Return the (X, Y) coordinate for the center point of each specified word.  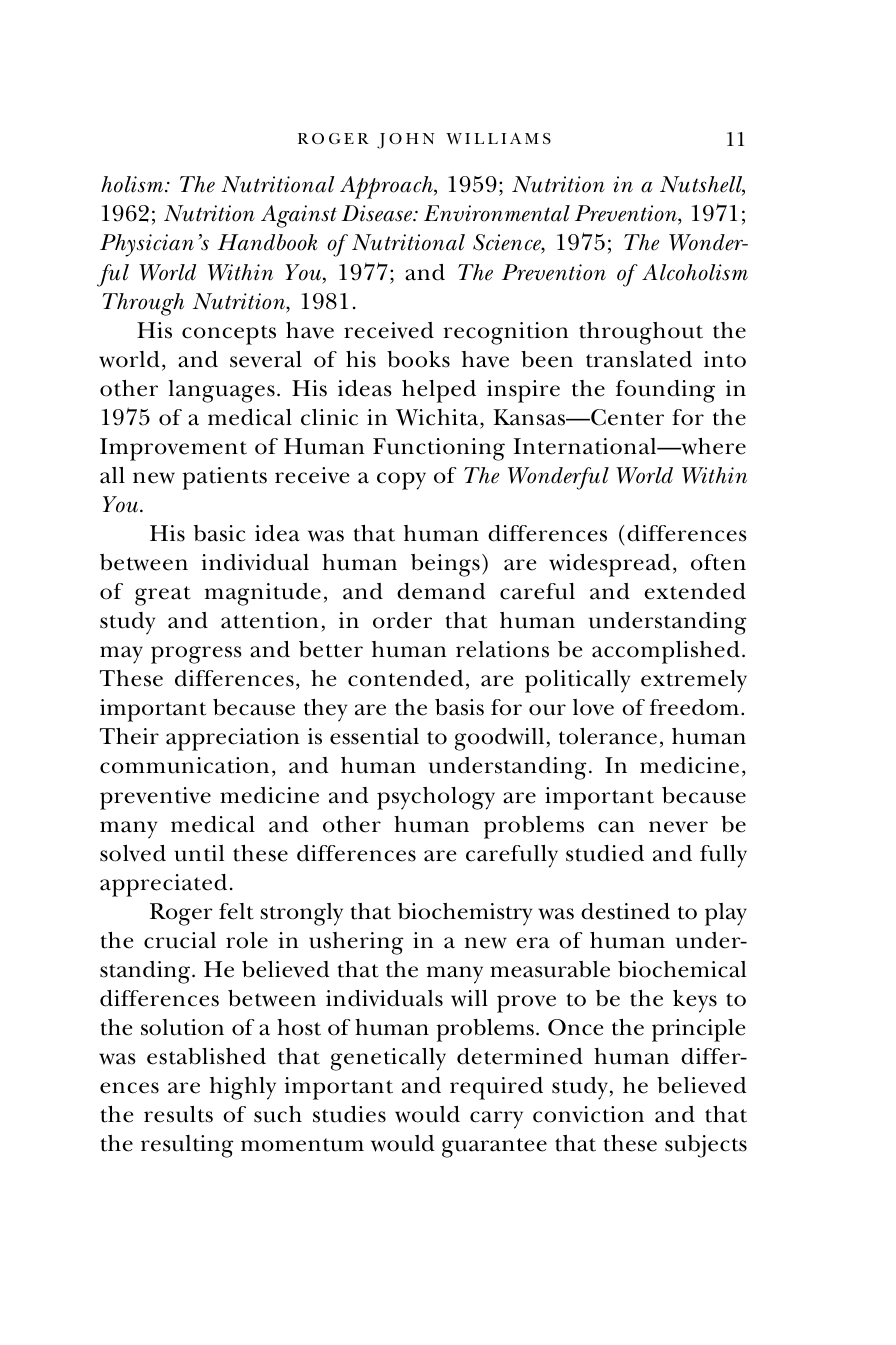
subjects (706, 1146)
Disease (378, 213)
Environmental (497, 213)
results (178, 1114)
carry (496, 1120)
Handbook (267, 242)
